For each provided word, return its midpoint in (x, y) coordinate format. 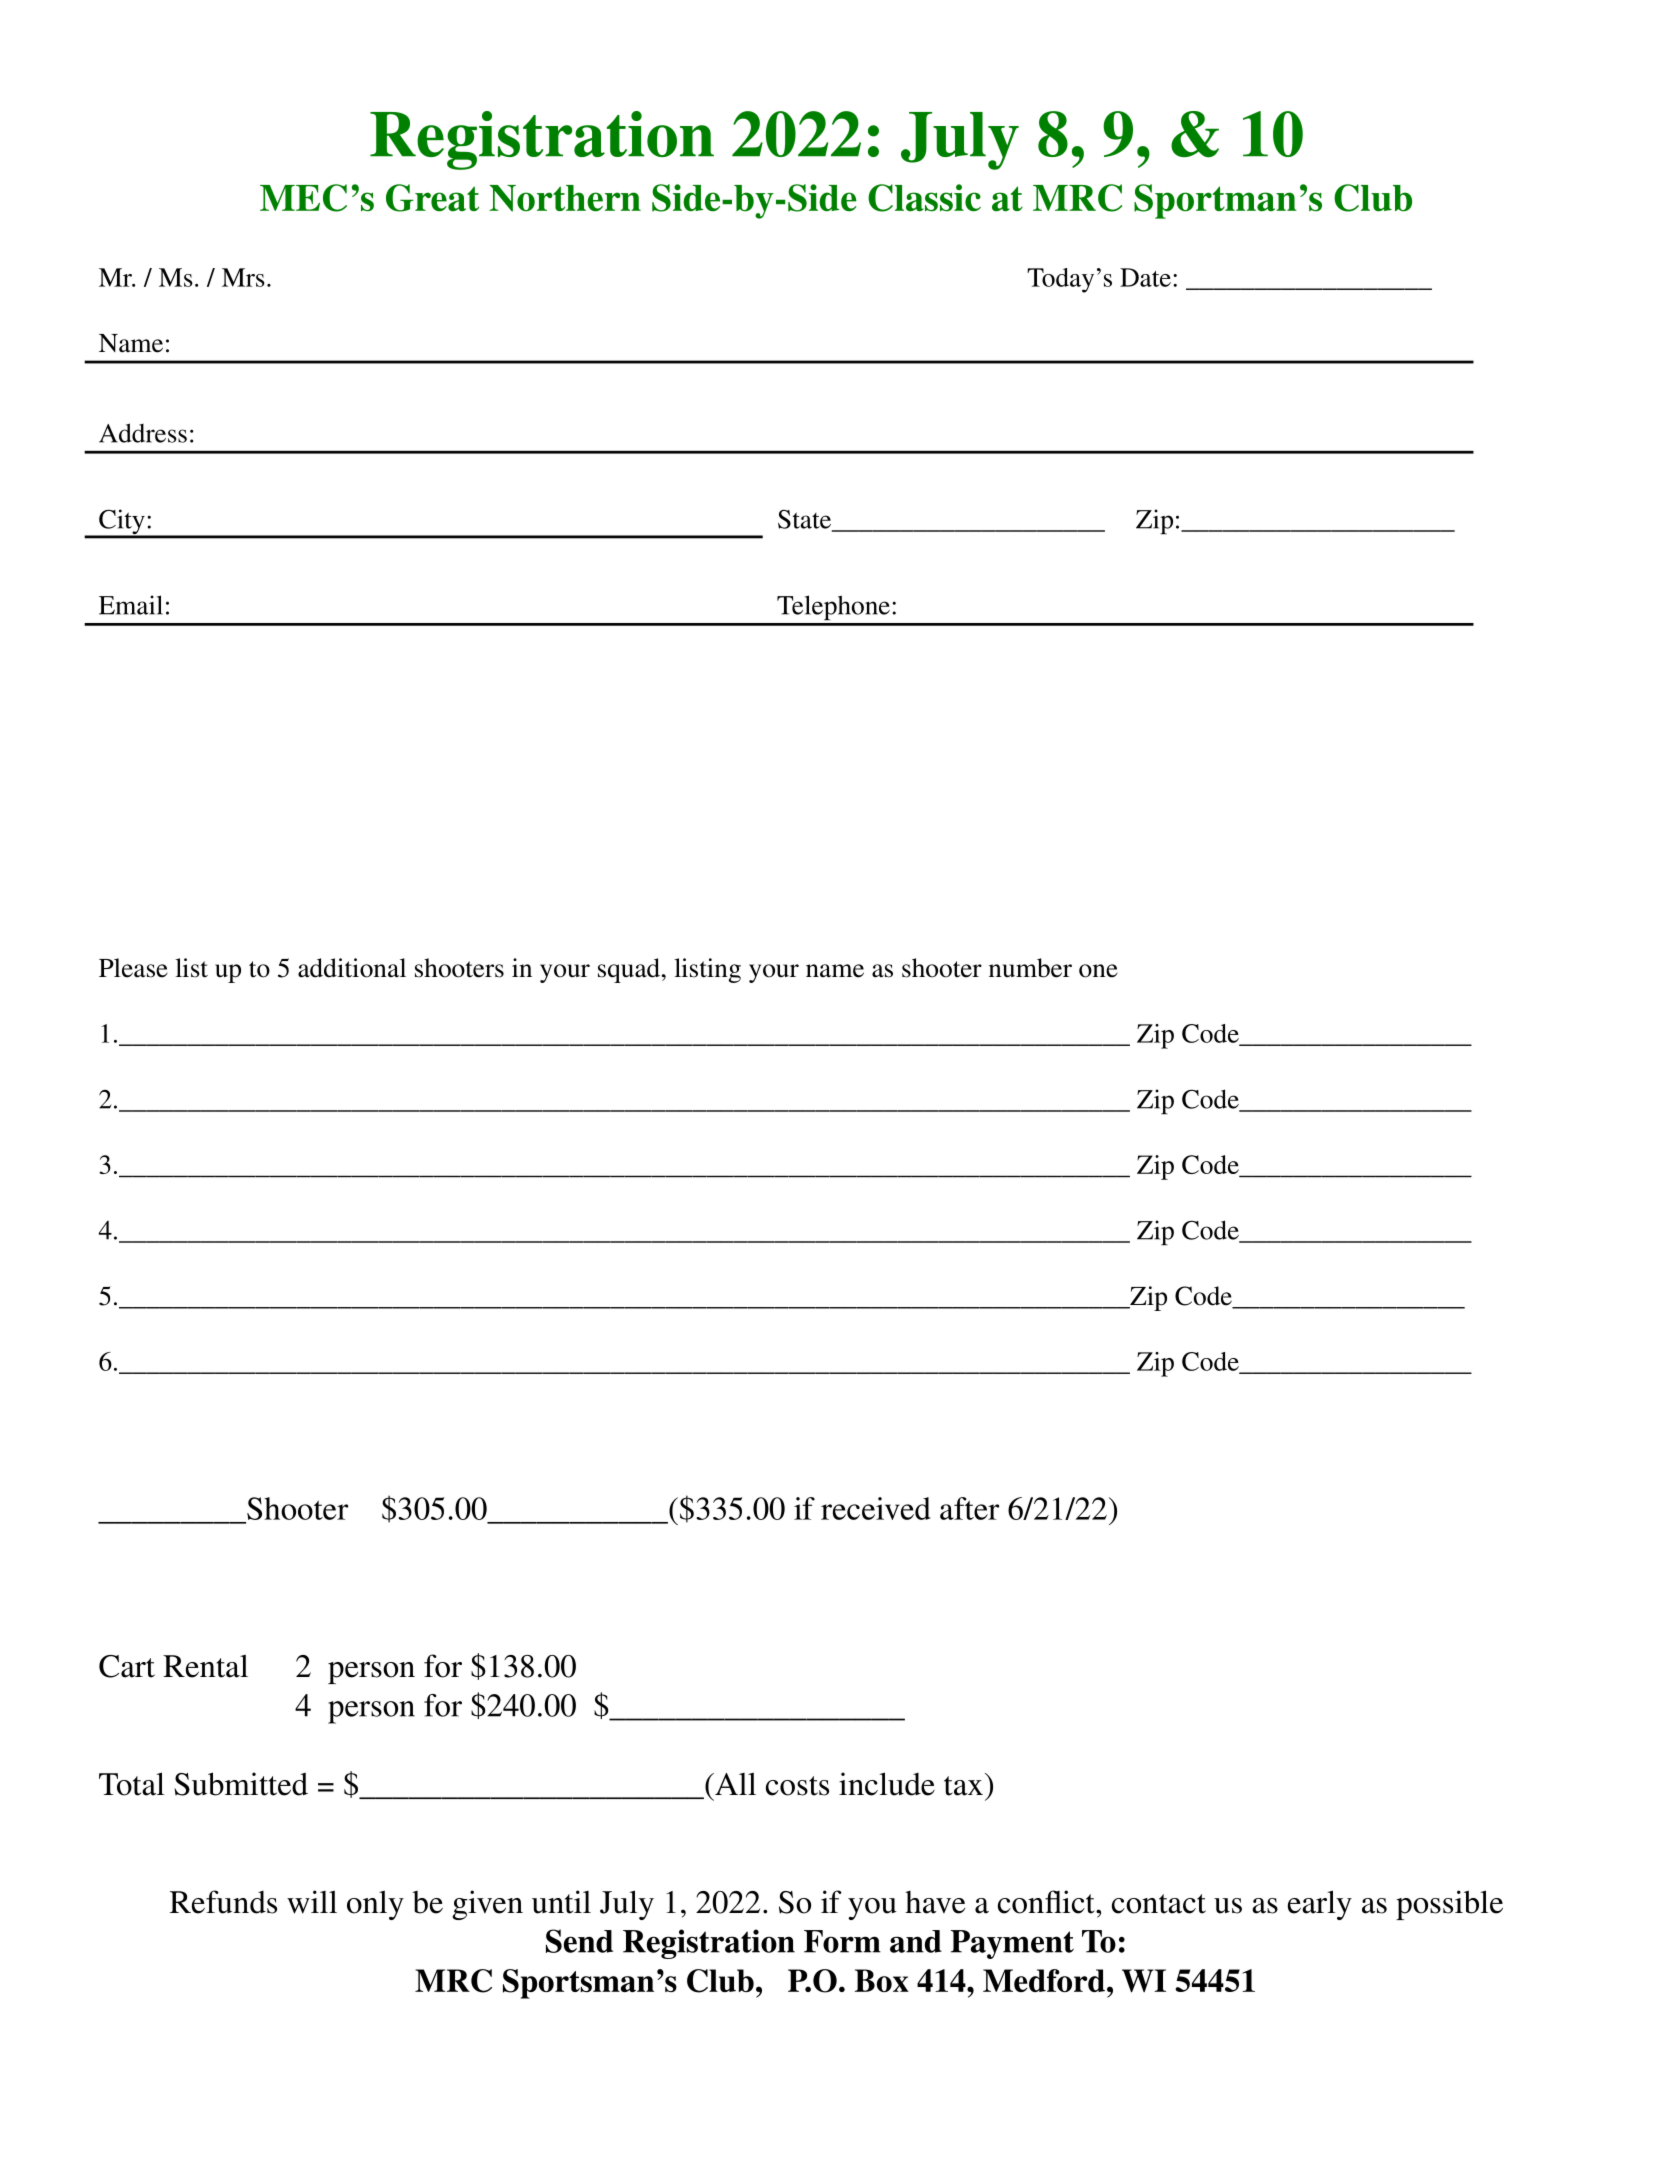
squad (629, 970)
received (876, 1508)
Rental (205, 1666)
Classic (924, 198)
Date (1145, 277)
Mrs (243, 277)
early (1320, 1905)
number (1030, 968)
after (969, 1508)
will (312, 1902)
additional (352, 968)
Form (842, 1941)
